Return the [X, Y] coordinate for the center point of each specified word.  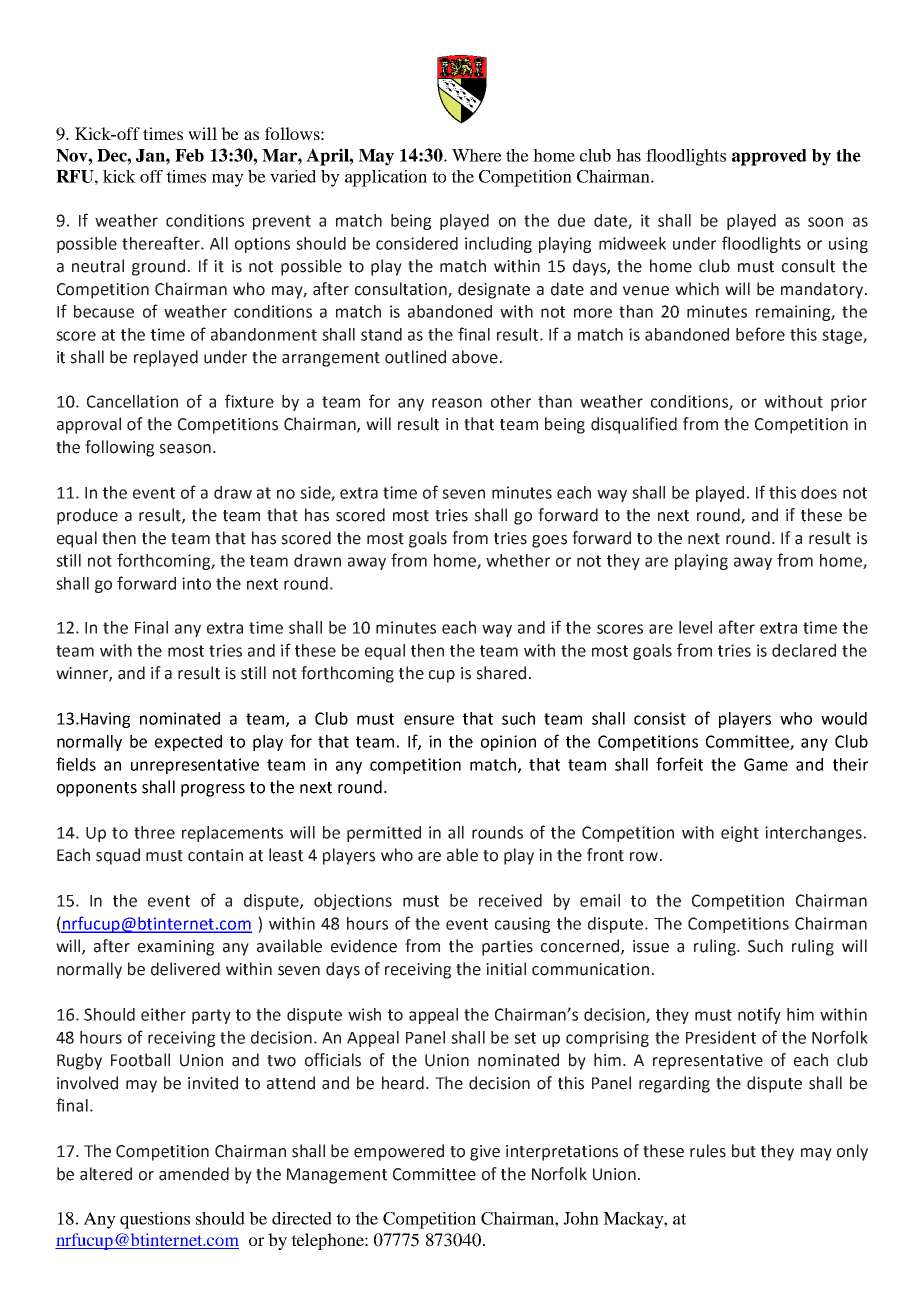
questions [155, 1220]
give [485, 1153]
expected [188, 743]
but [744, 1151]
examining [176, 948]
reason [457, 403]
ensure [429, 720]
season [185, 449]
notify [759, 1015]
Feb [189, 155]
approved [769, 157]
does [819, 492]
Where [477, 155]
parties [507, 948]
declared [804, 650]
